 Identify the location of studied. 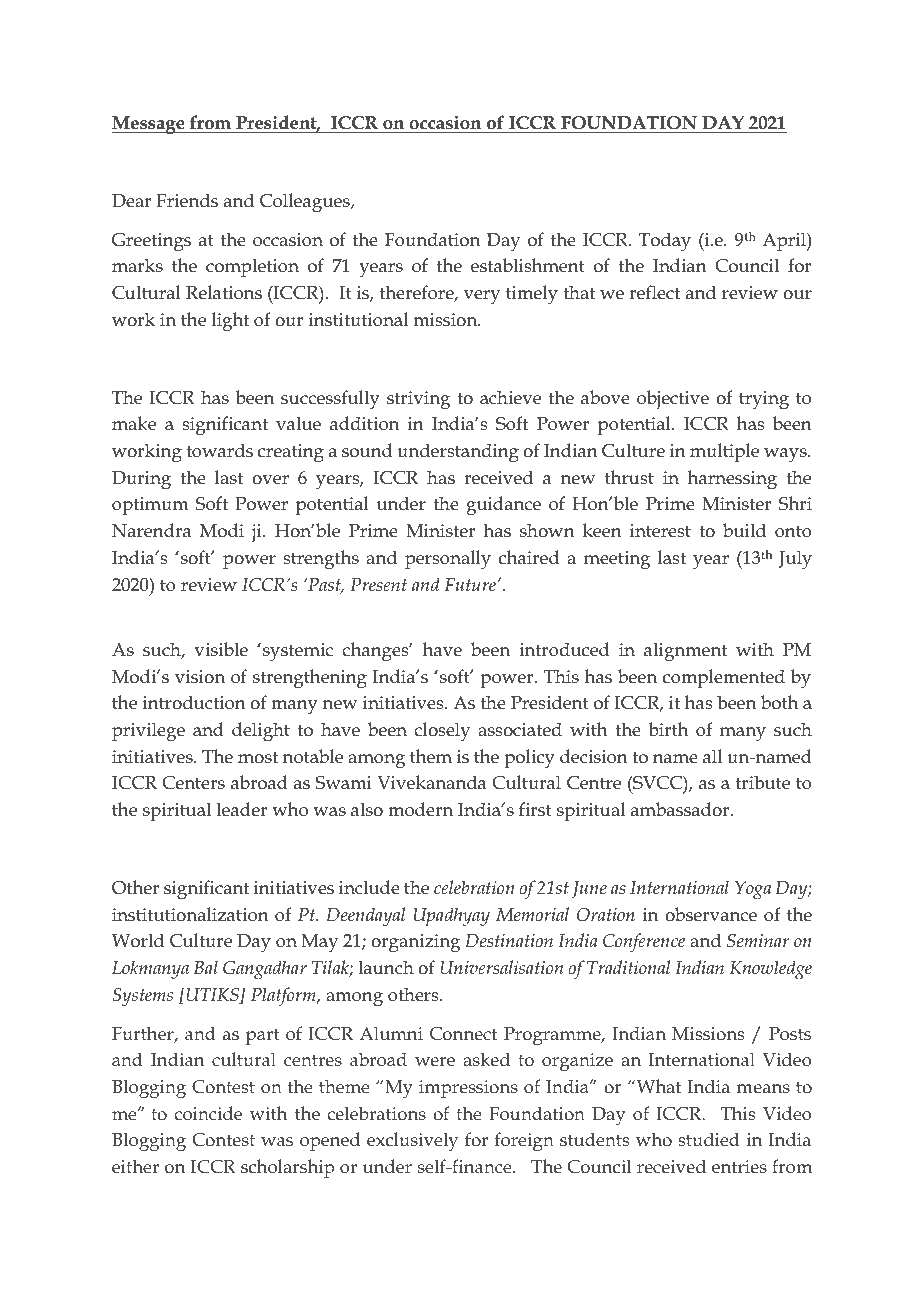
(709, 1139).
